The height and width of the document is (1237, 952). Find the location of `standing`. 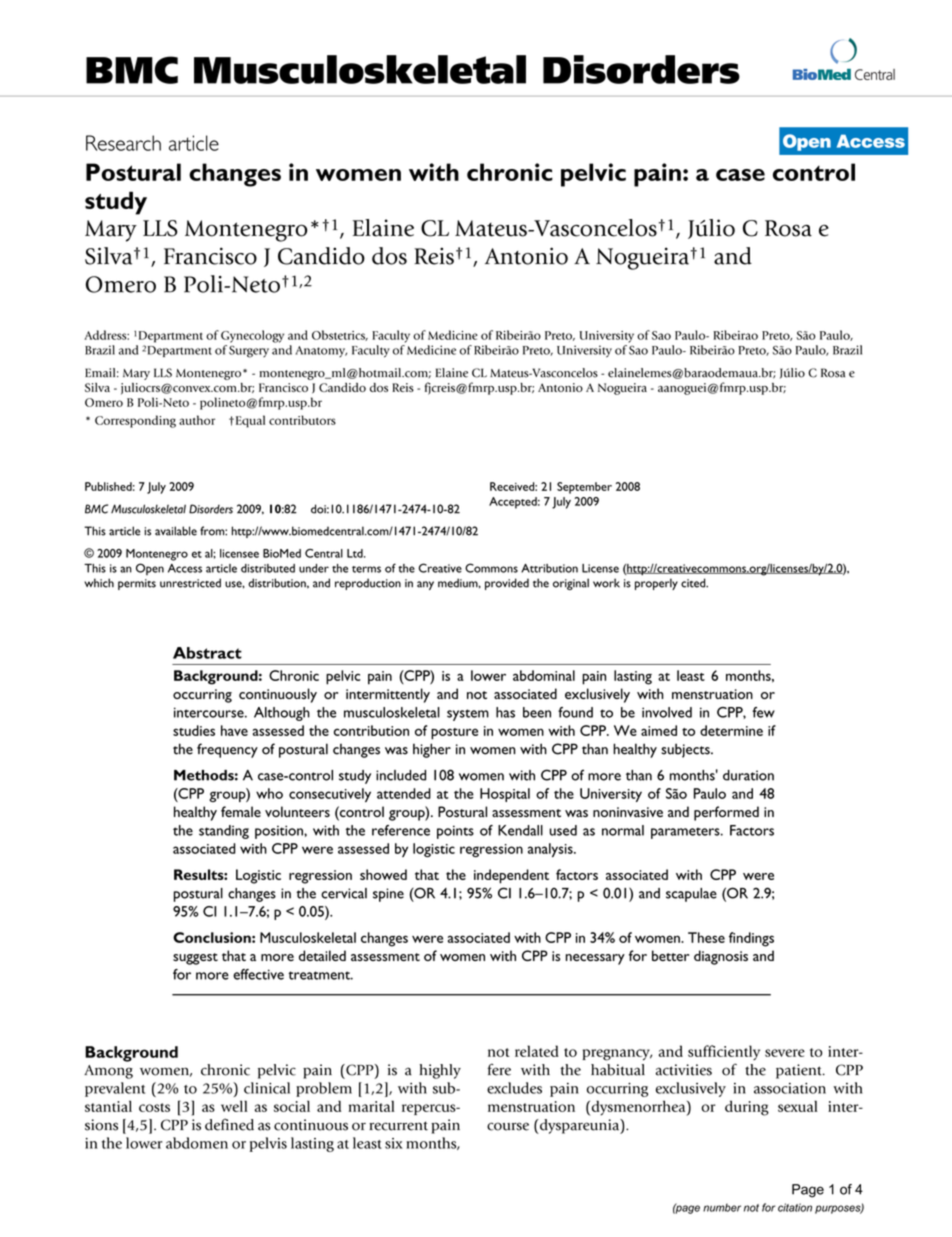

standing is located at coordinates (224, 832).
